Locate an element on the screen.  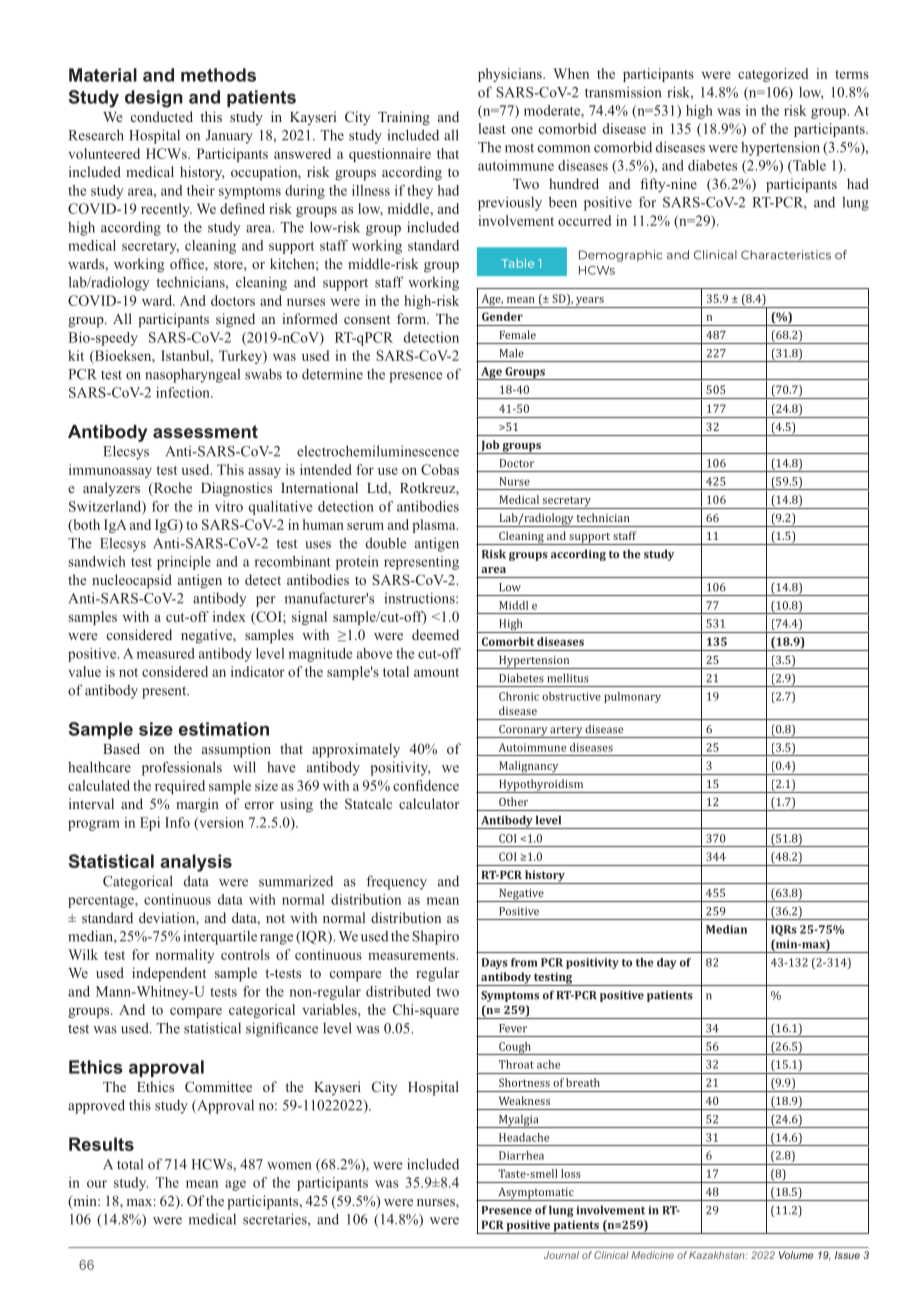
Results is located at coordinates (101, 1144).
